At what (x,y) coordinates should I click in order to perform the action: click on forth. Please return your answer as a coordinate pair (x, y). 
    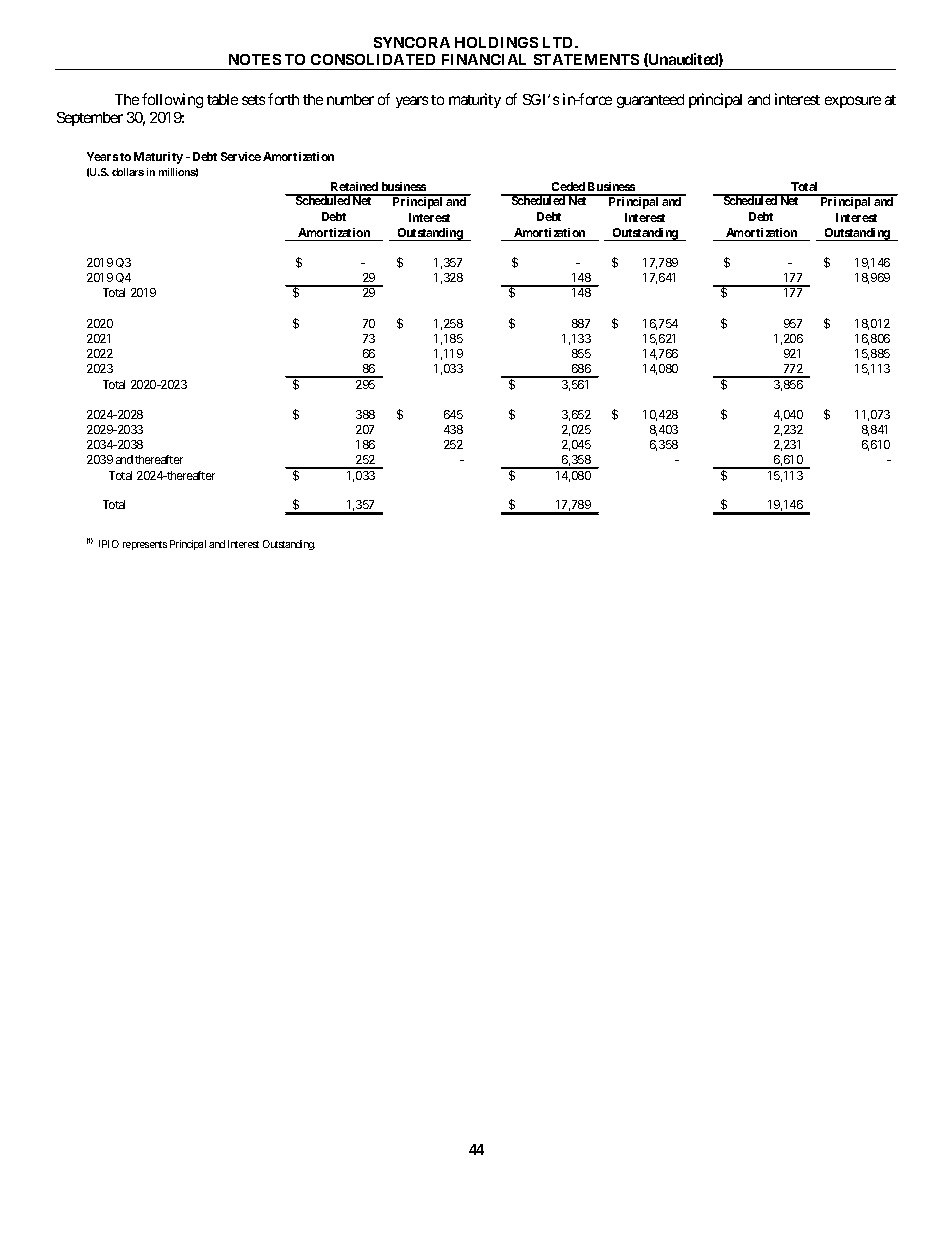
    Looking at the image, I should click on (283, 99).
